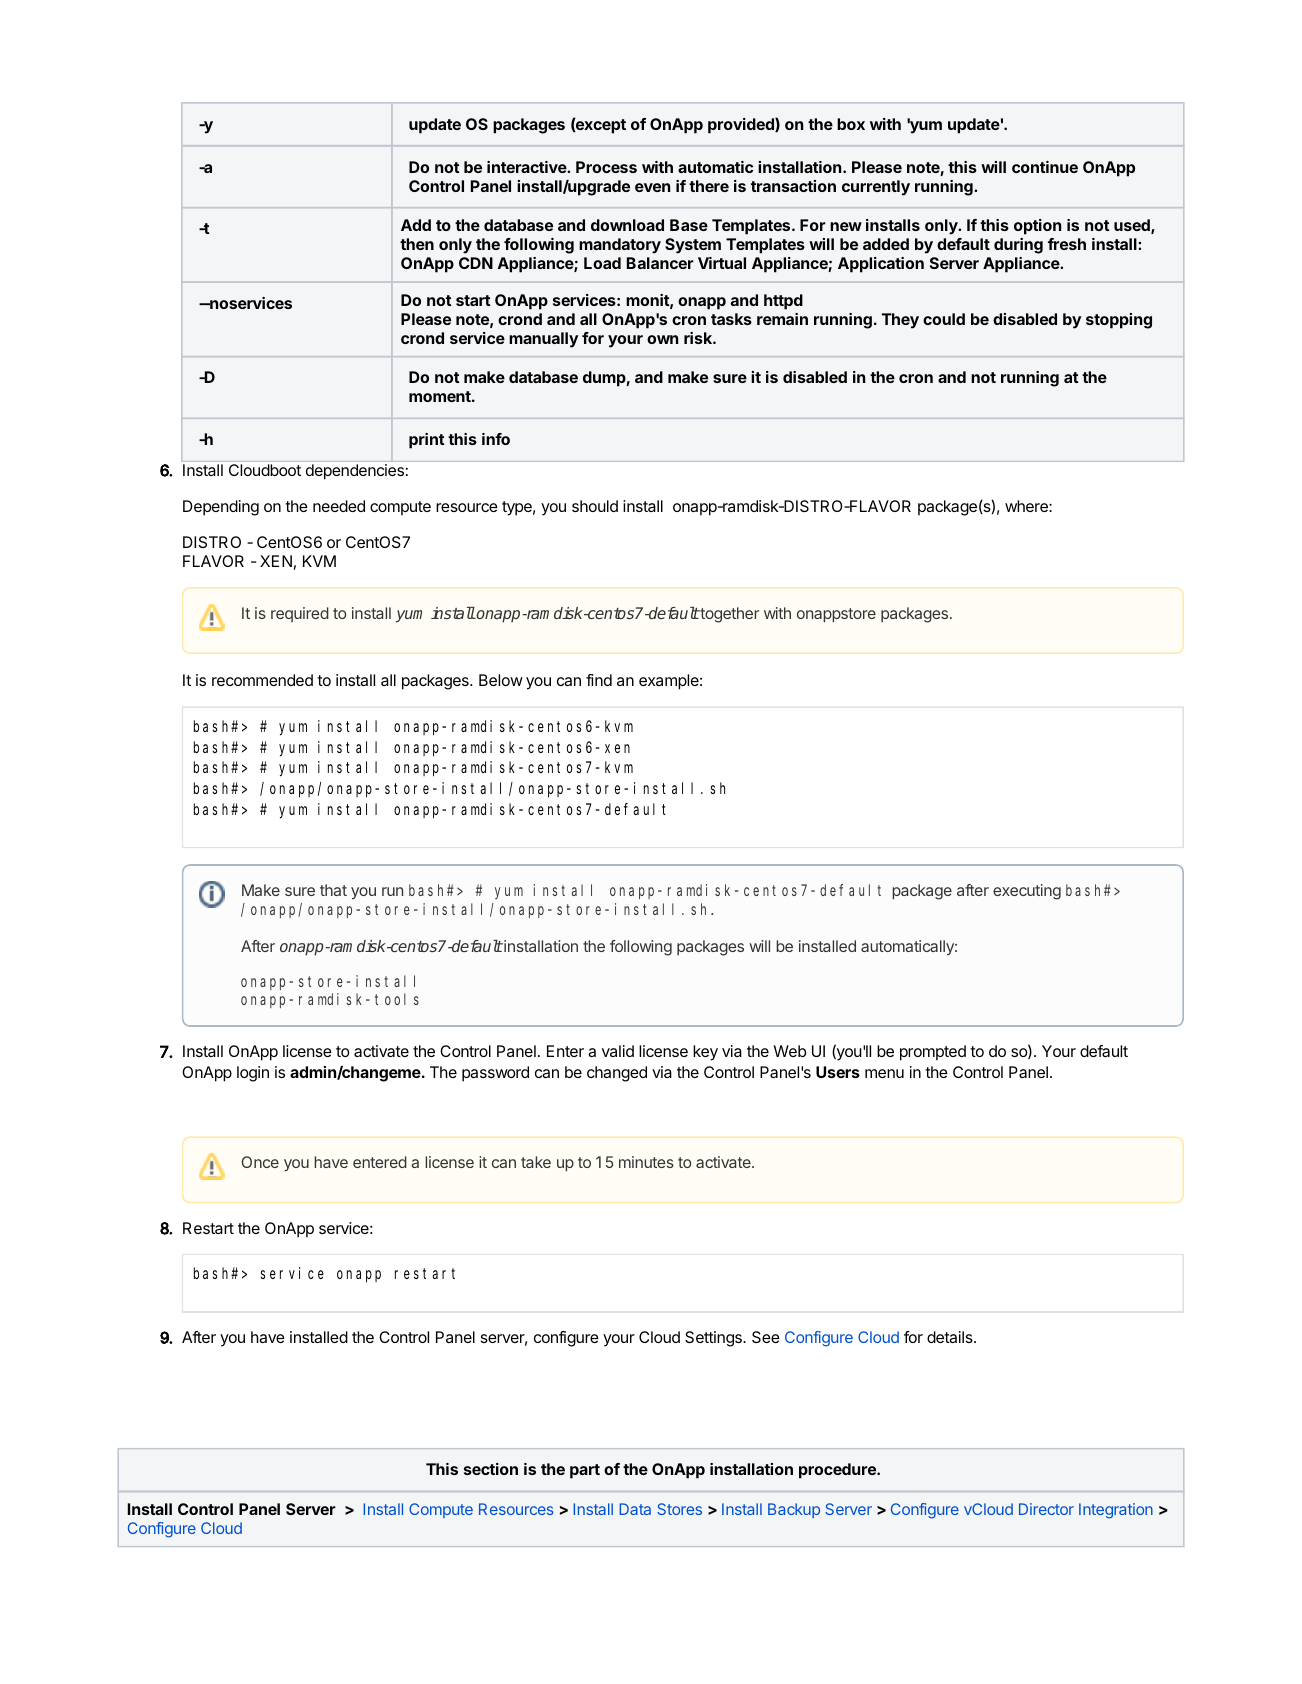 Image resolution: width=1302 pixels, height=1684 pixels. What do you see at coordinates (585, 1471) in the screenshot?
I see `part` at bounding box center [585, 1471].
